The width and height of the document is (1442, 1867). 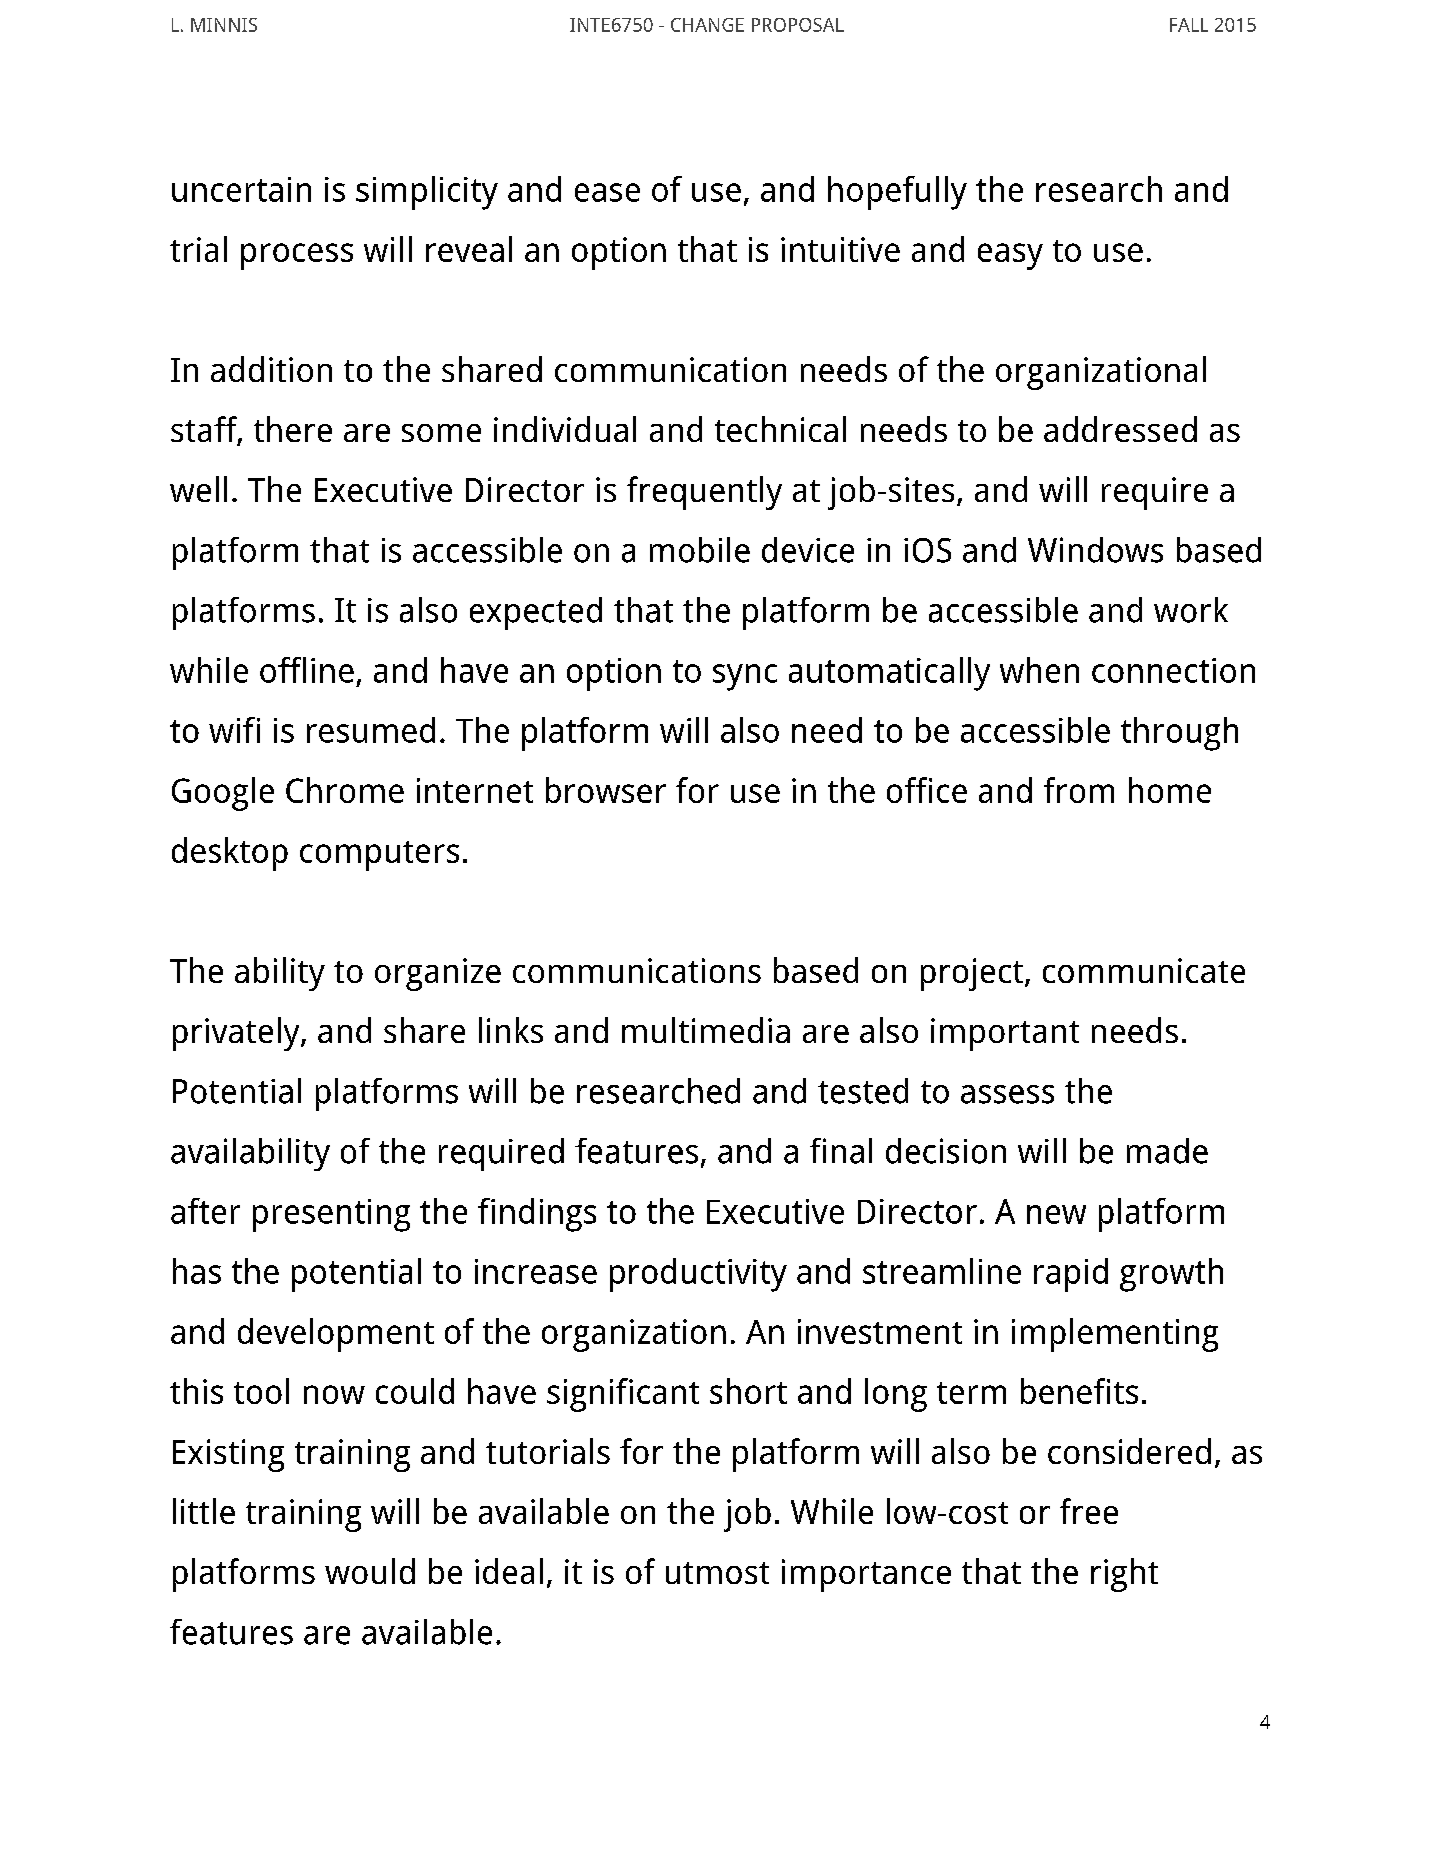 What do you see at coordinates (1079, 790) in the document?
I see `from` at bounding box center [1079, 790].
